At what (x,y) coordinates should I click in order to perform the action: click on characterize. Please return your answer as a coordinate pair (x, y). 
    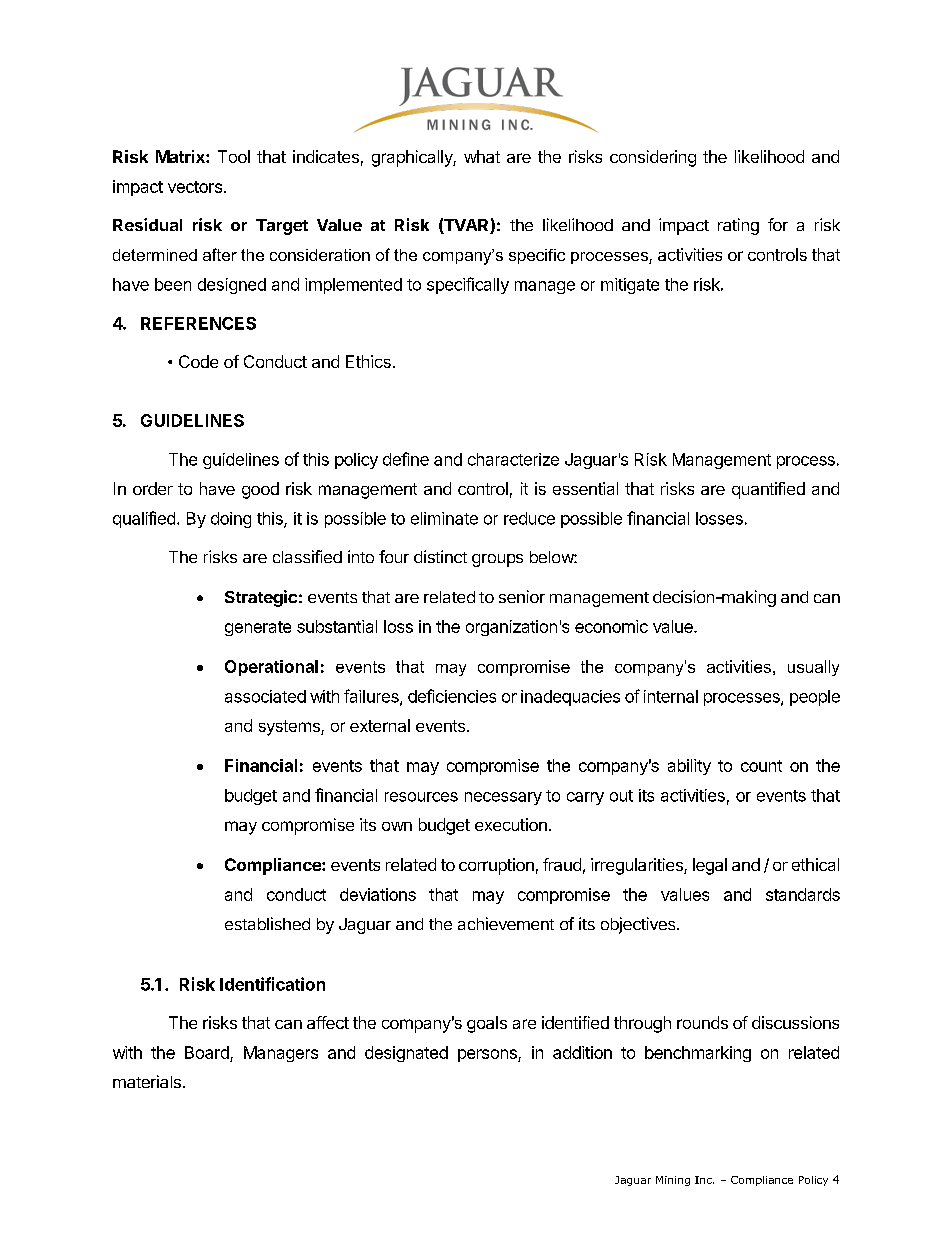
    Looking at the image, I should click on (513, 459).
